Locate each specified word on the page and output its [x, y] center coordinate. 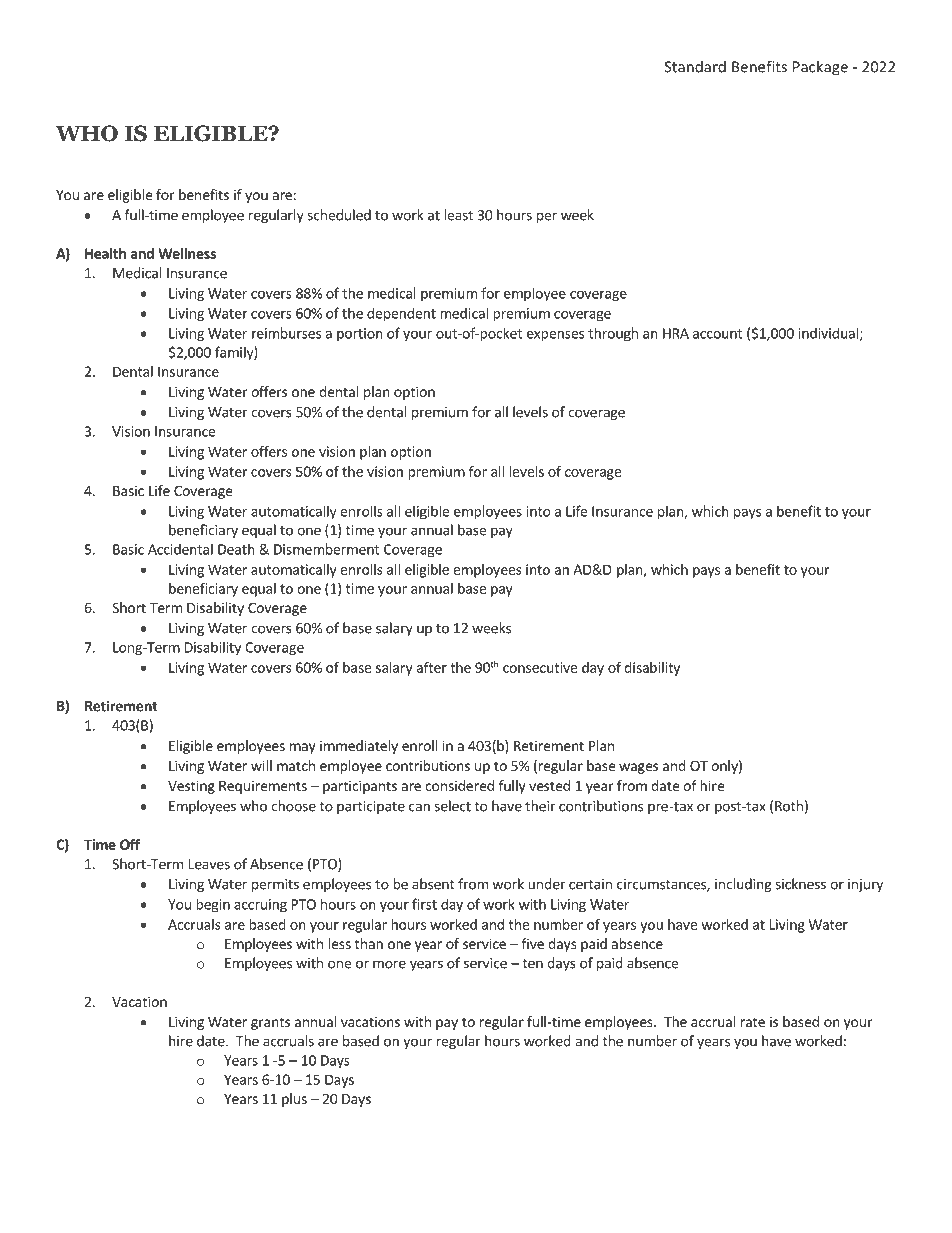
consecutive [540, 667]
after [431, 667]
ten [533, 964]
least [458, 215]
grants [270, 1023]
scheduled [339, 215]
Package [820, 68]
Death [236, 549]
